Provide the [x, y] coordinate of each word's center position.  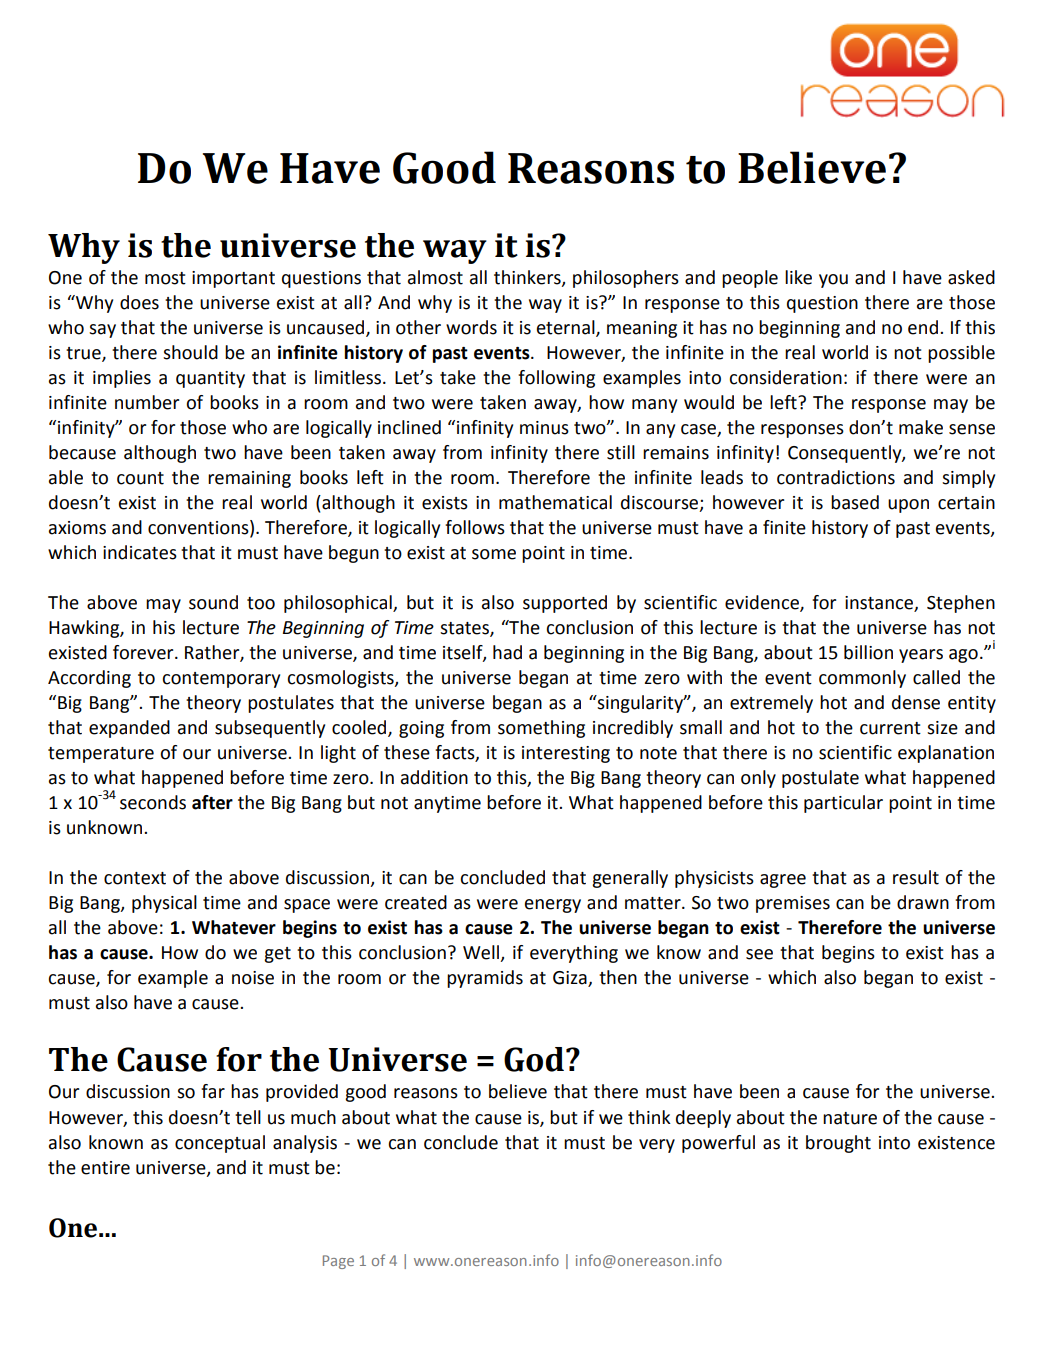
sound [213, 602]
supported [565, 604]
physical [164, 904]
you [833, 281]
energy [553, 906]
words [471, 327]
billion [868, 652]
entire [105, 1168]
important [233, 279]
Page [338, 1262]
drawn [923, 902]
